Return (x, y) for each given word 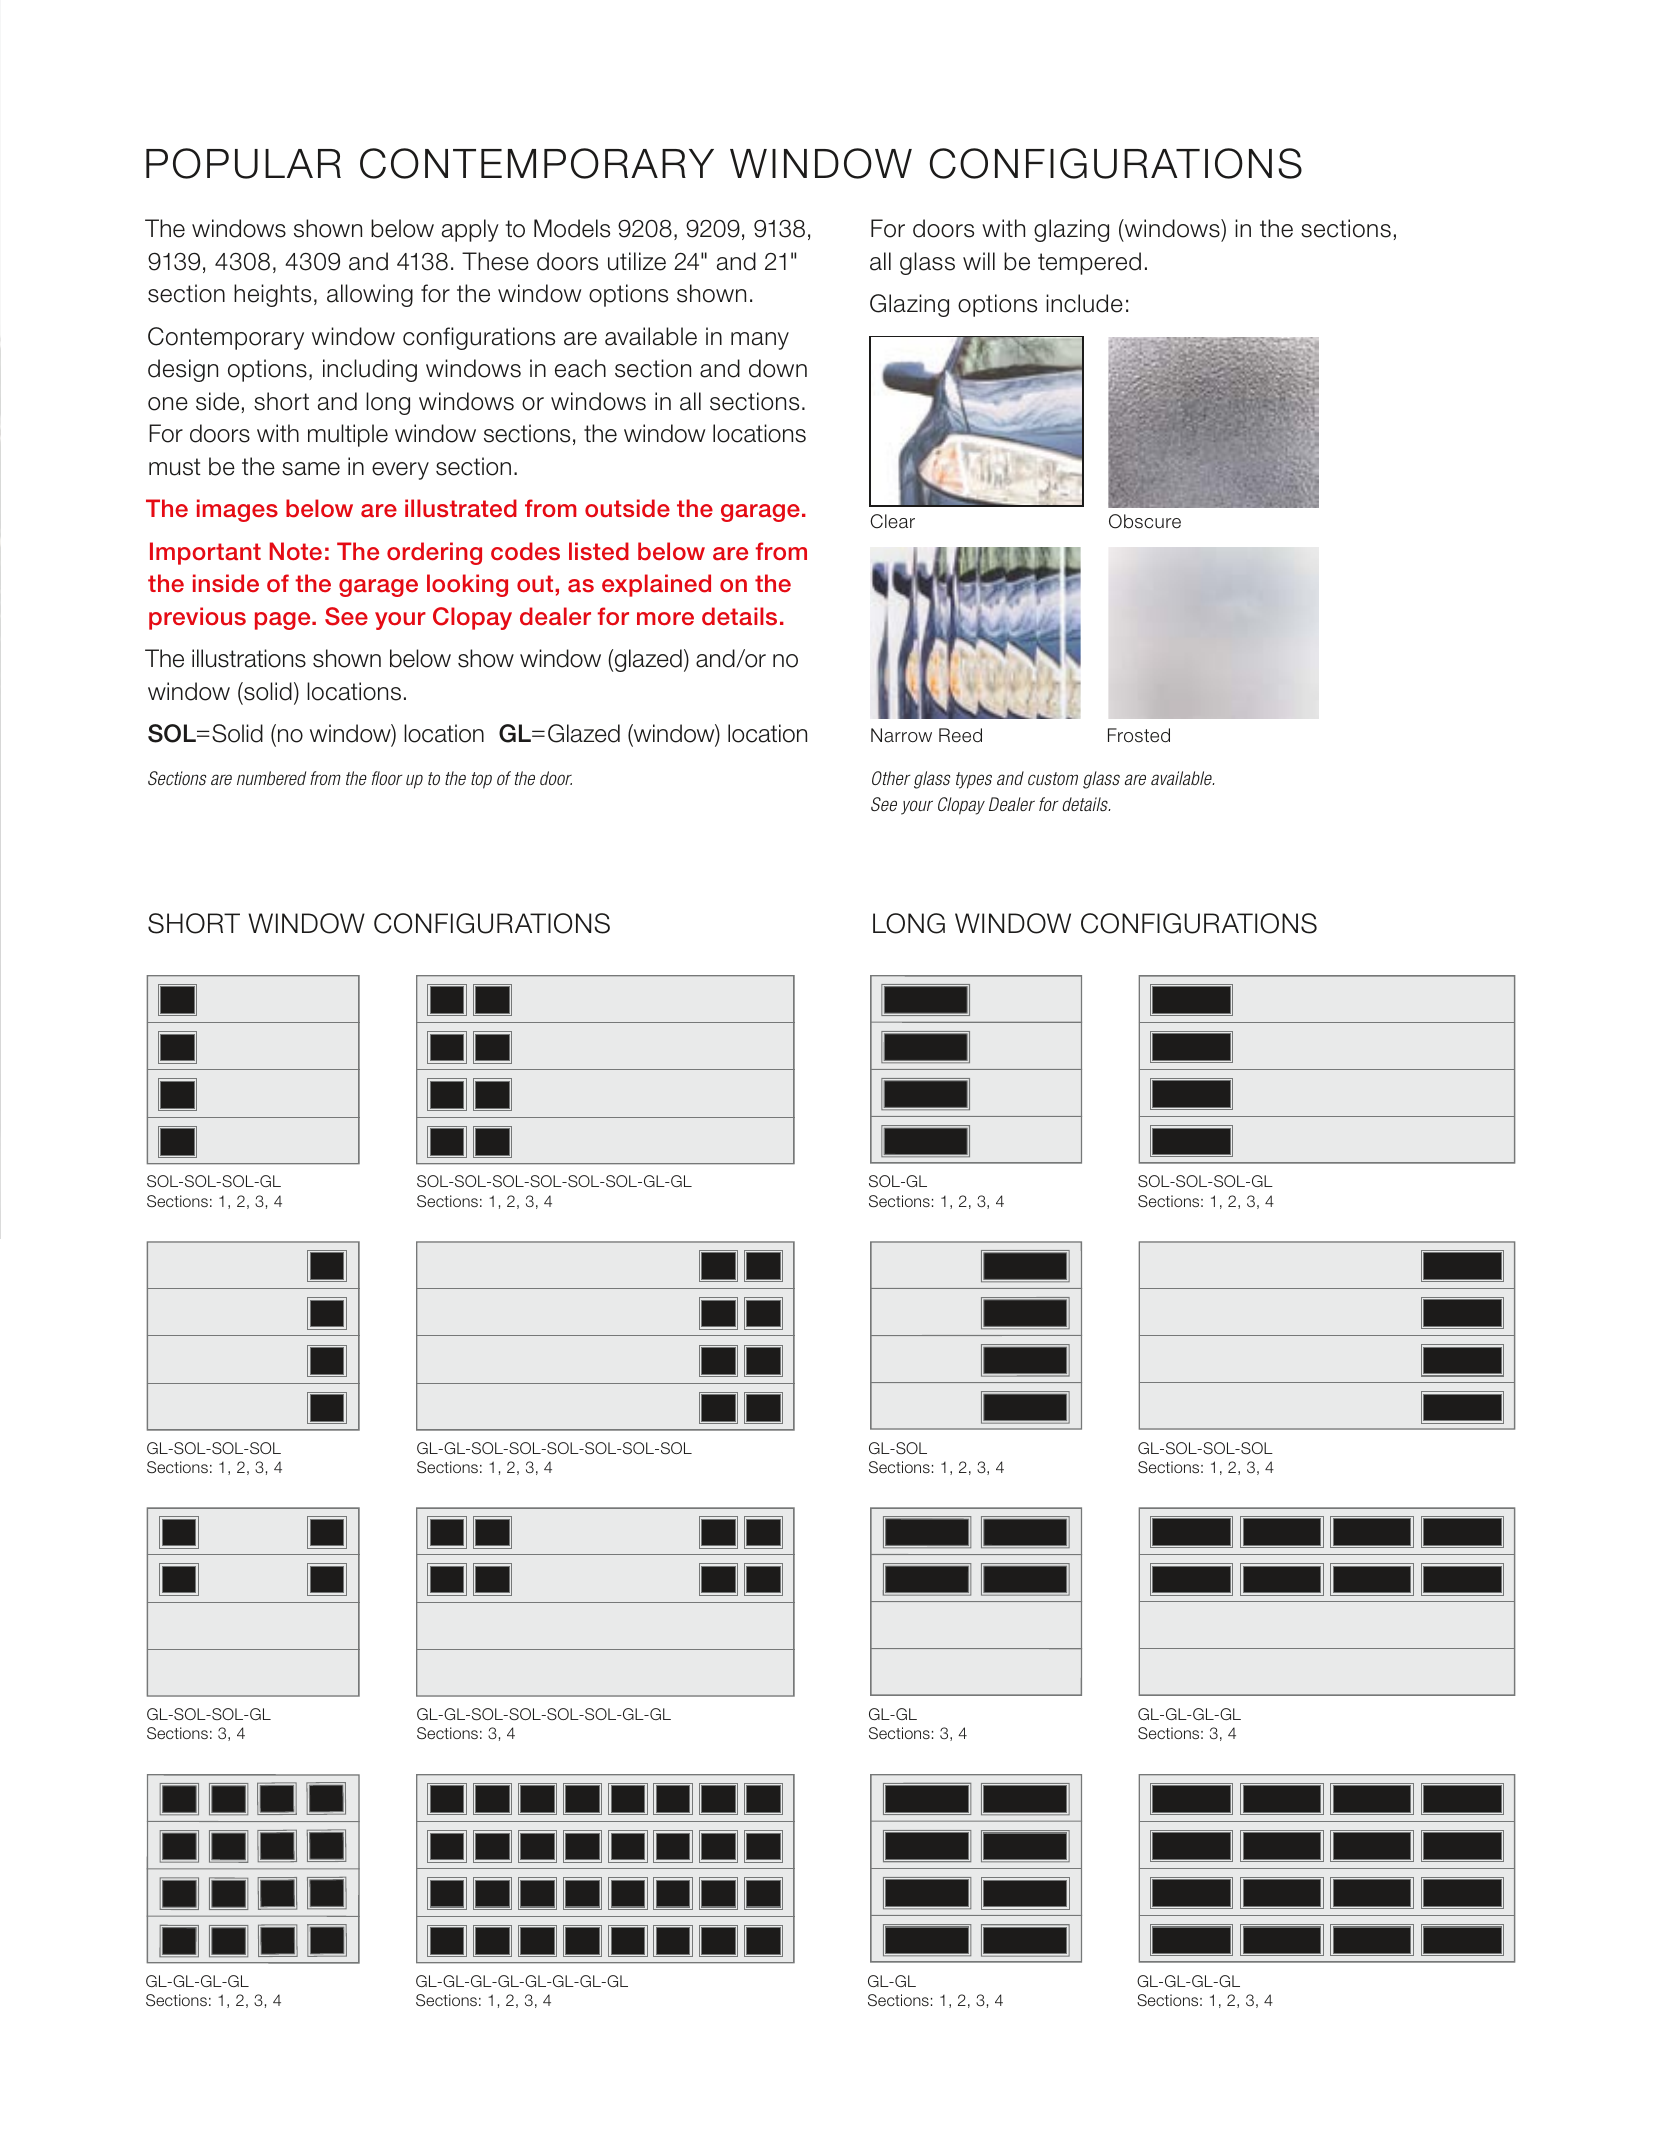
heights (272, 295)
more (665, 618)
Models (572, 228)
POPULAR (243, 163)
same (311, 469)
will (979, 261)
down (778, 368)
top (481, 780)
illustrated (461, 508)
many (760, 341)
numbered (271, 778)
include (1084, 303)
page (284, 621)
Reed (960, 735)
